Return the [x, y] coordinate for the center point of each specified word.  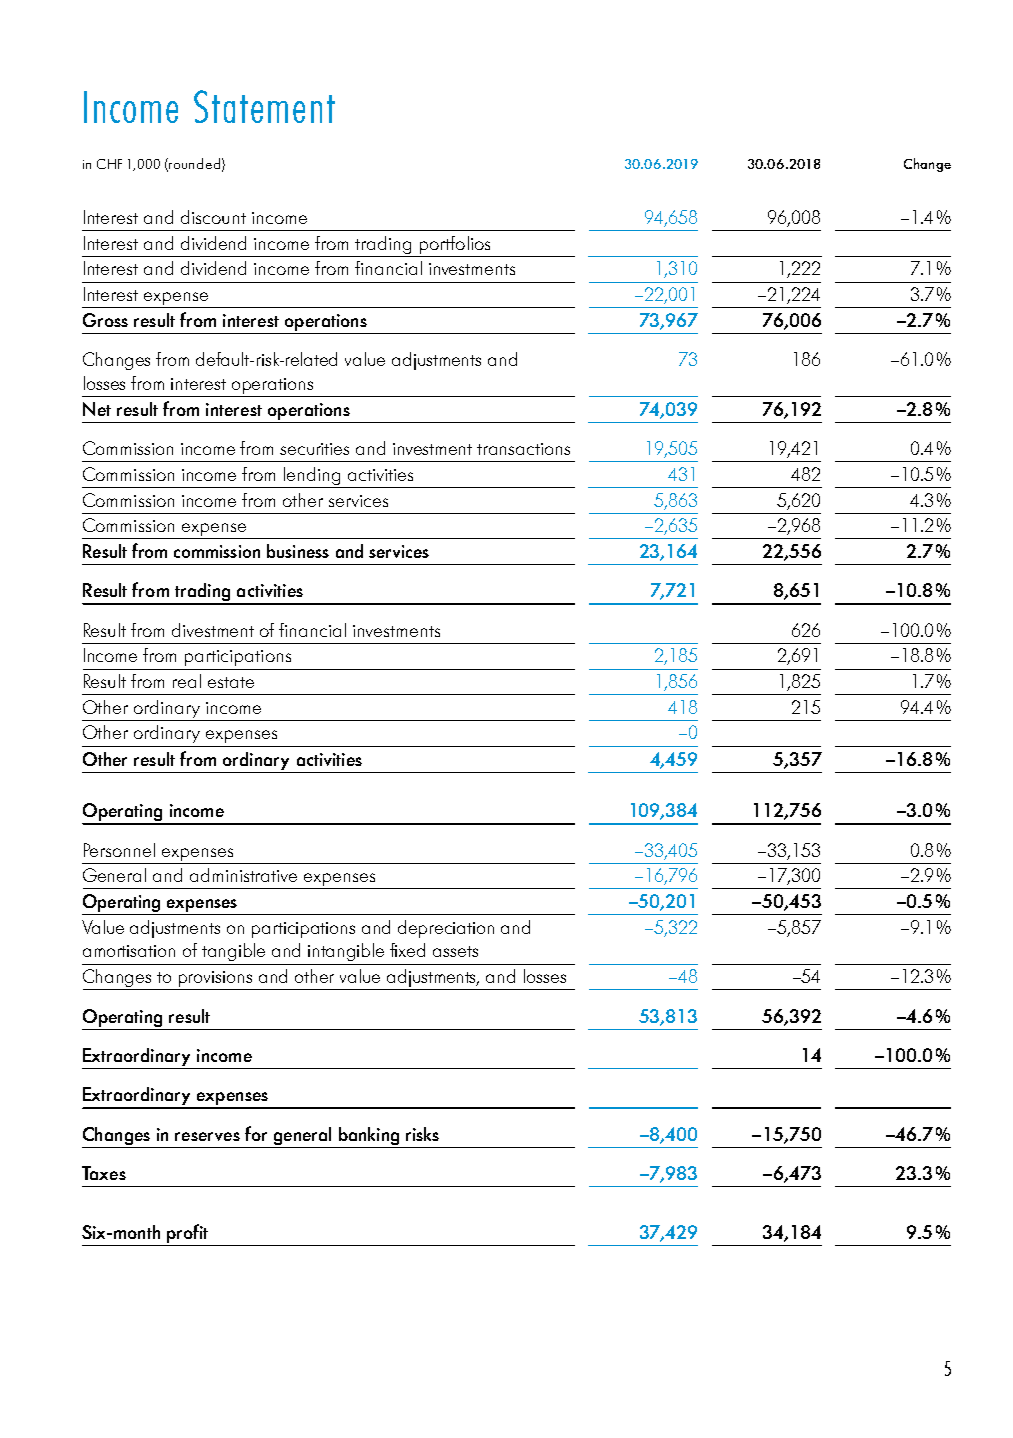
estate [231, 682]
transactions [523, 449]
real [187, 681]
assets [455, 951]
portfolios [455, 245]
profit [187, 1233]
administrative [243, 875]
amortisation [129, 951]
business [298, 551]
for [256, 1133]
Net [97, 409]
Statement [264, 106]
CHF [109, 164]
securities [314, 449]
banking [369, 1136]
